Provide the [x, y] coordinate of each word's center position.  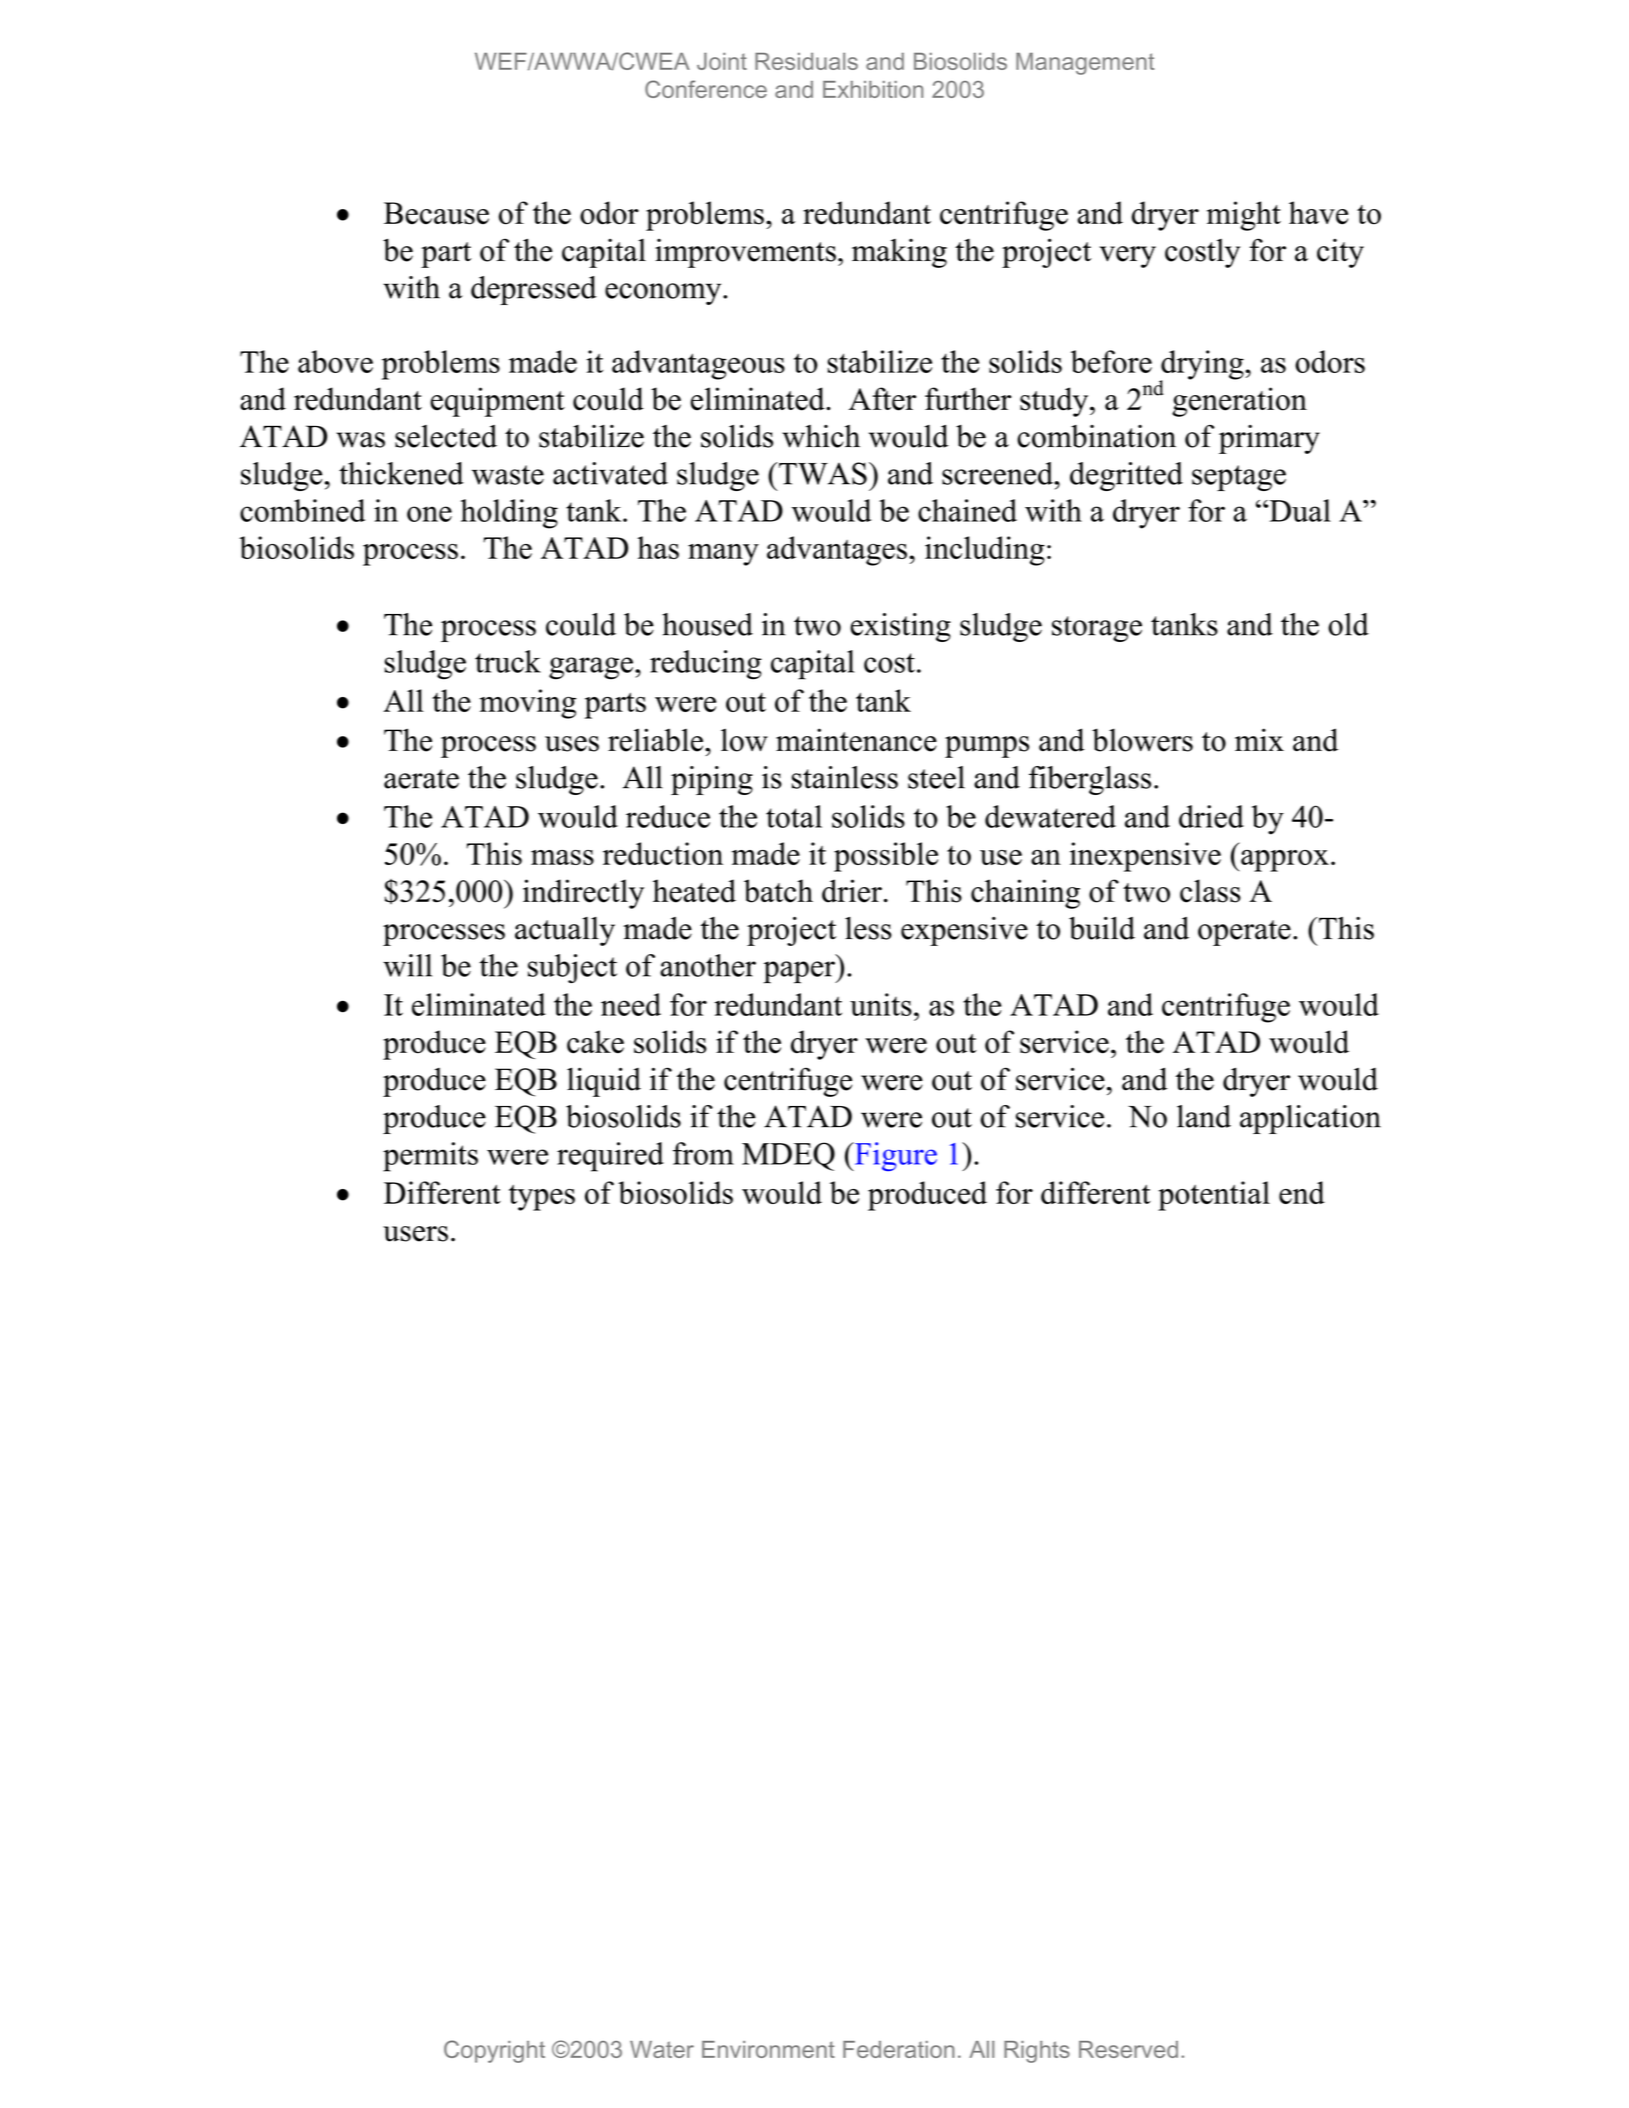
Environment [768, 2049]
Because [436, 213]
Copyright [494, 2051]
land [1204, 1116]
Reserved [1128, 2049]
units [881, 1004]
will [407, 965]
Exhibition [873, 89]
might [1244, 216]
